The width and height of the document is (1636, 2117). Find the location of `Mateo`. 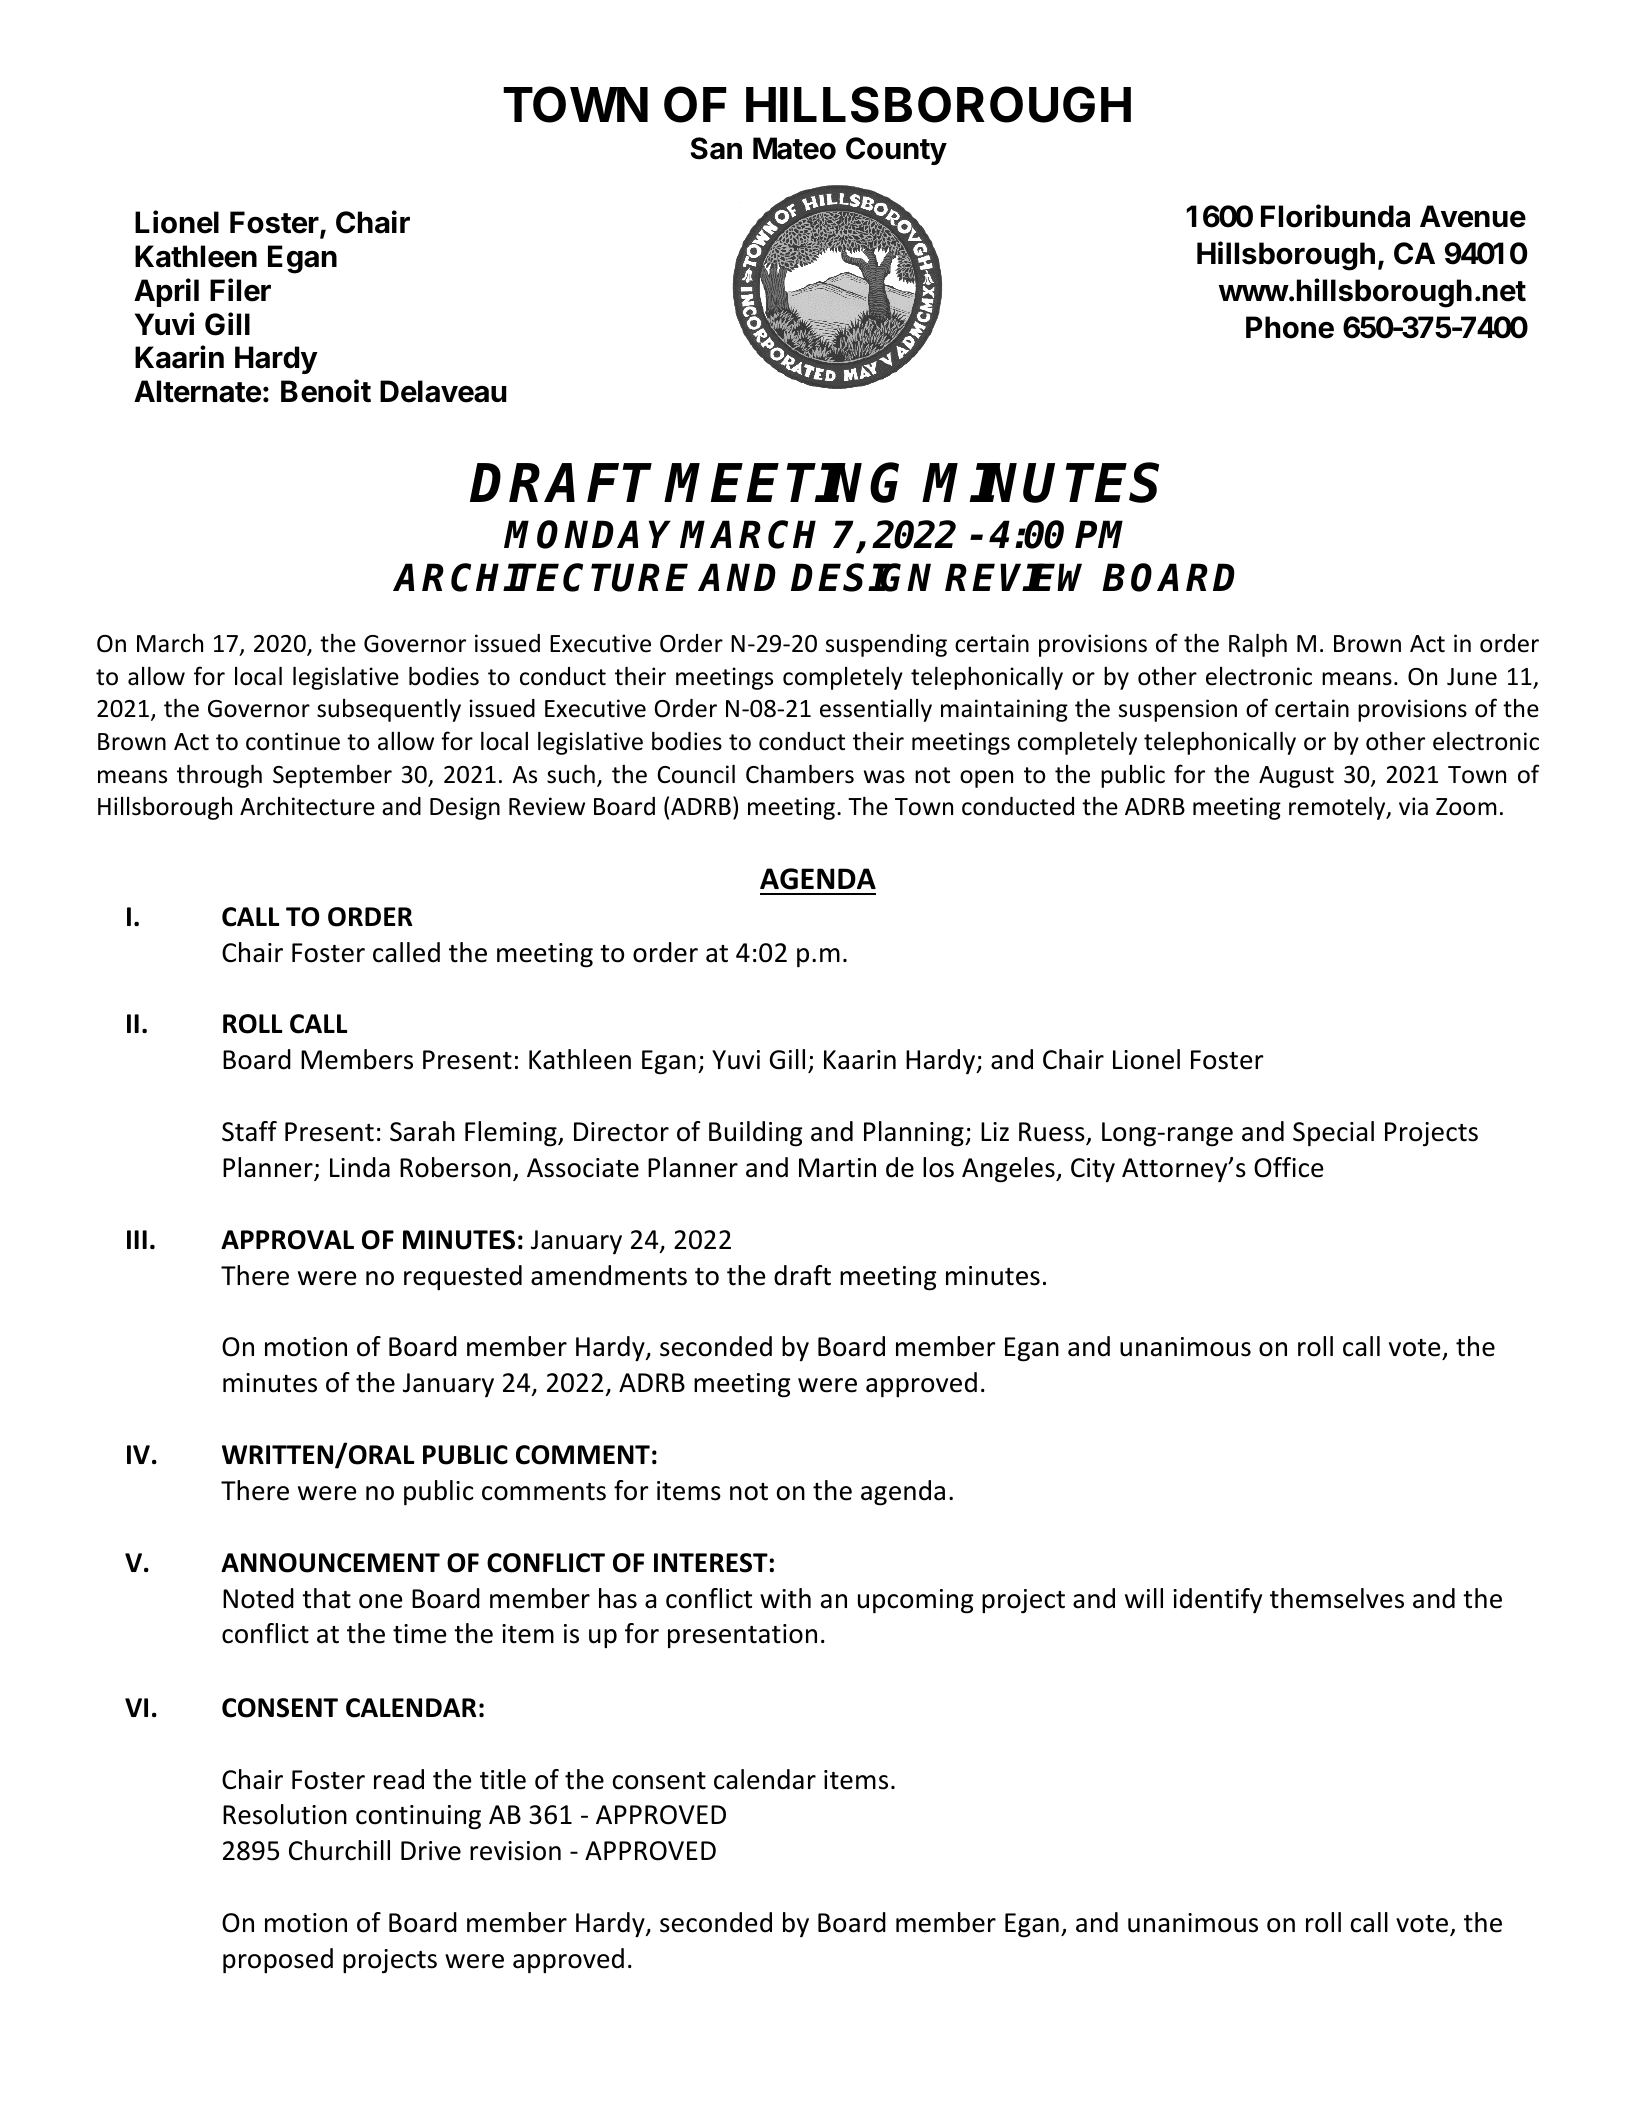

Mateo is located at coordinates (794, 148).
